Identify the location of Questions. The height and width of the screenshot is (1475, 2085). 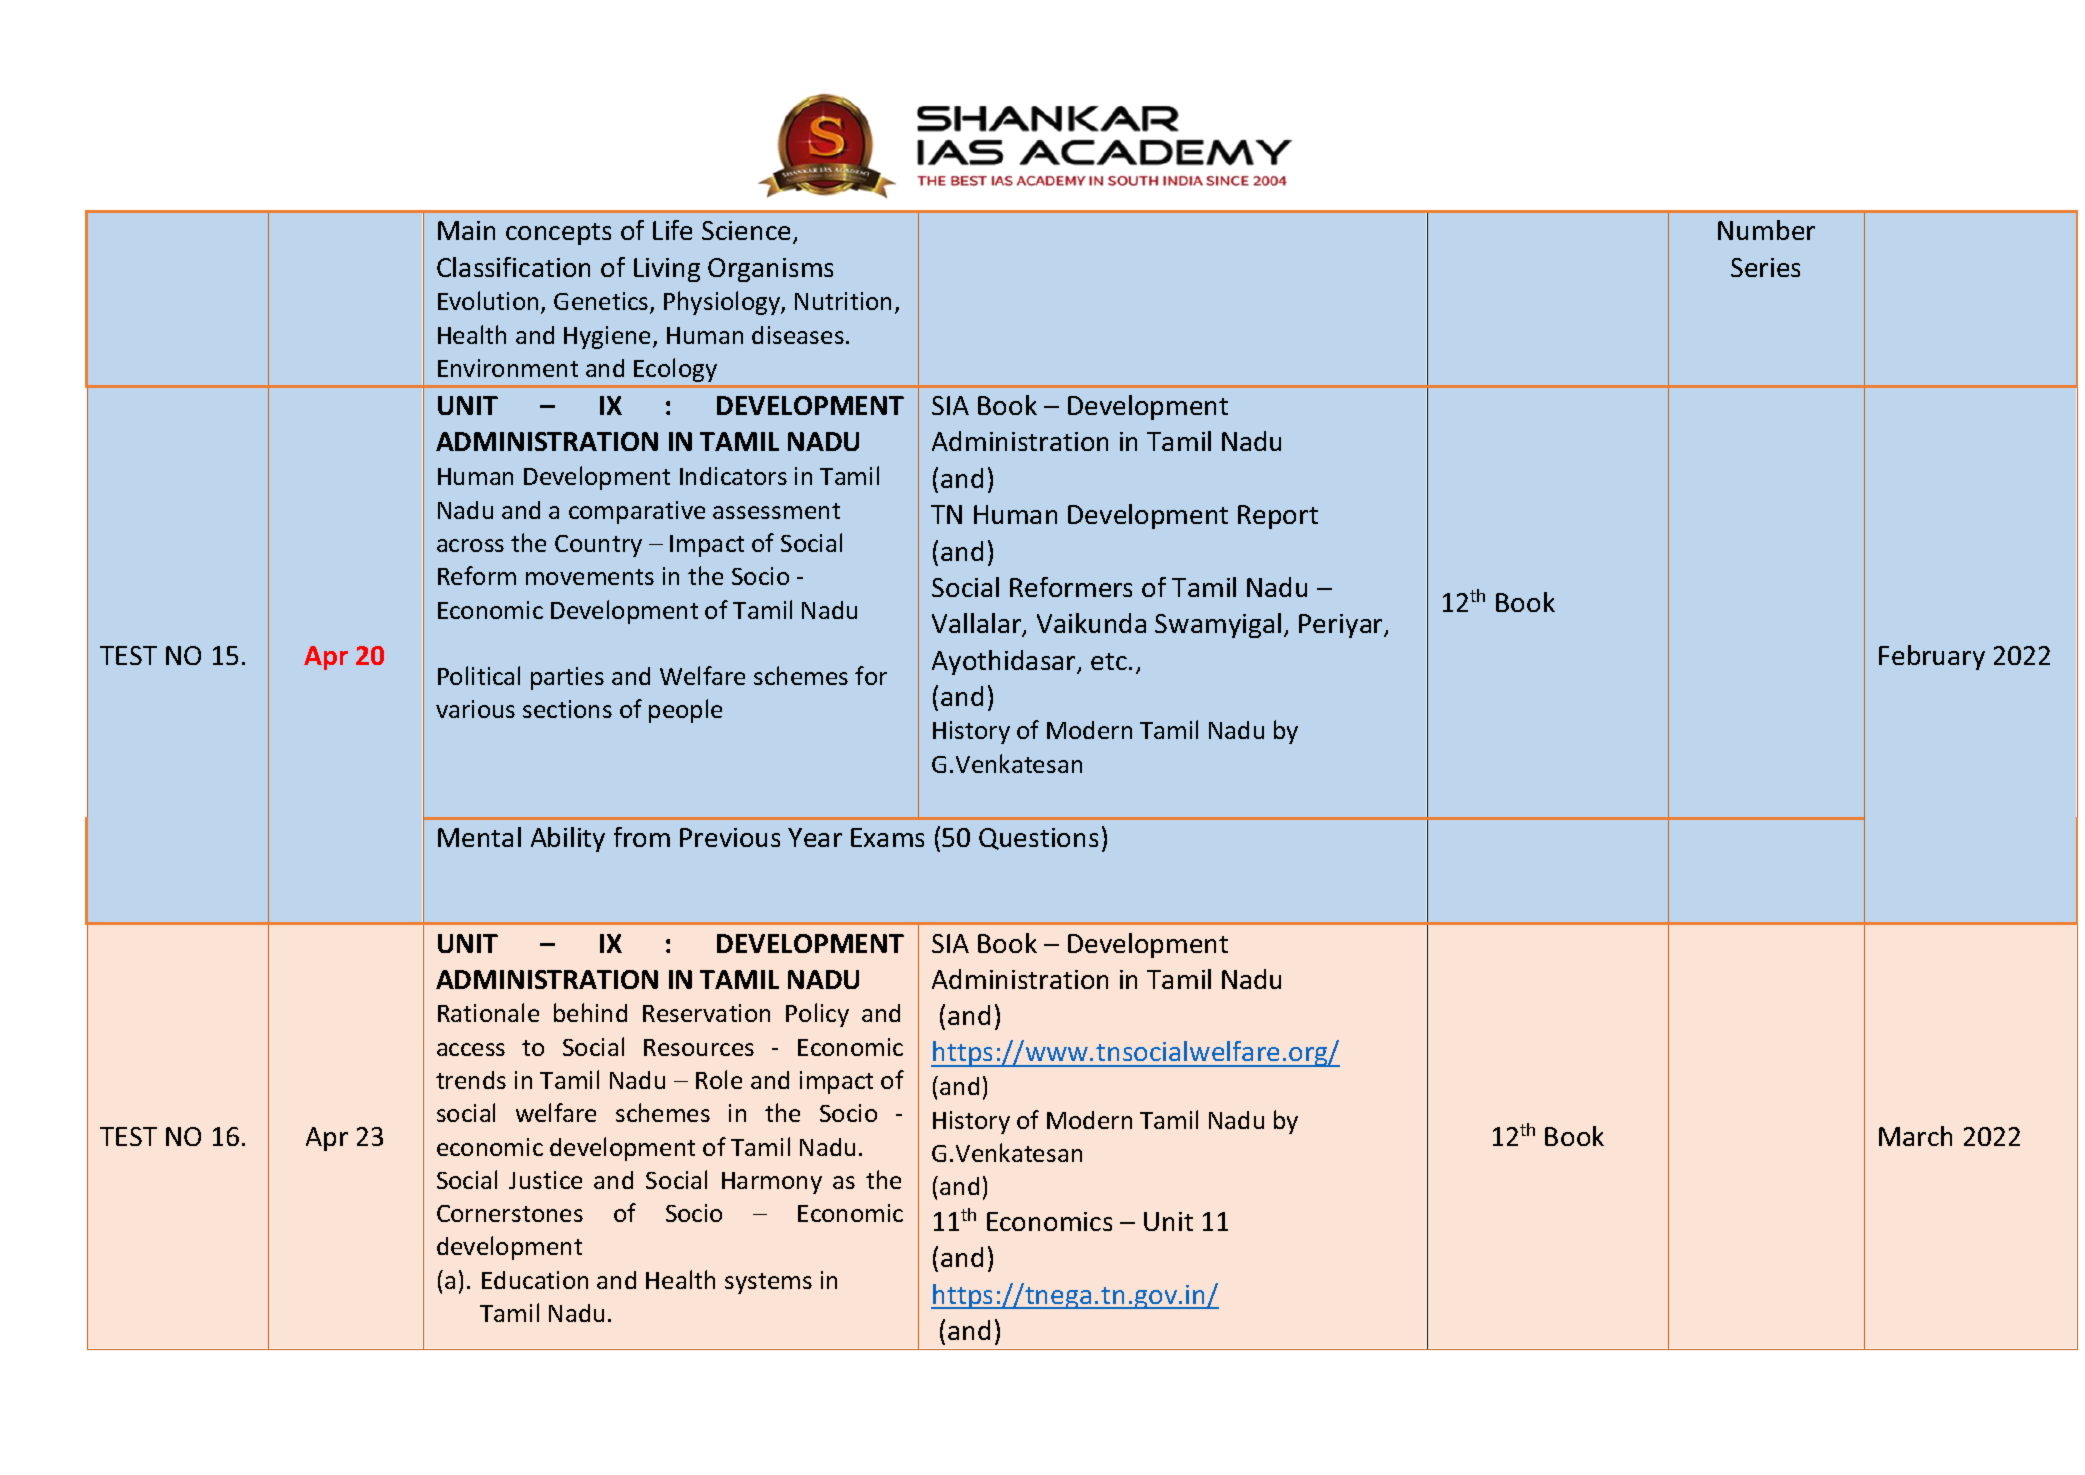
(1038, 839).
